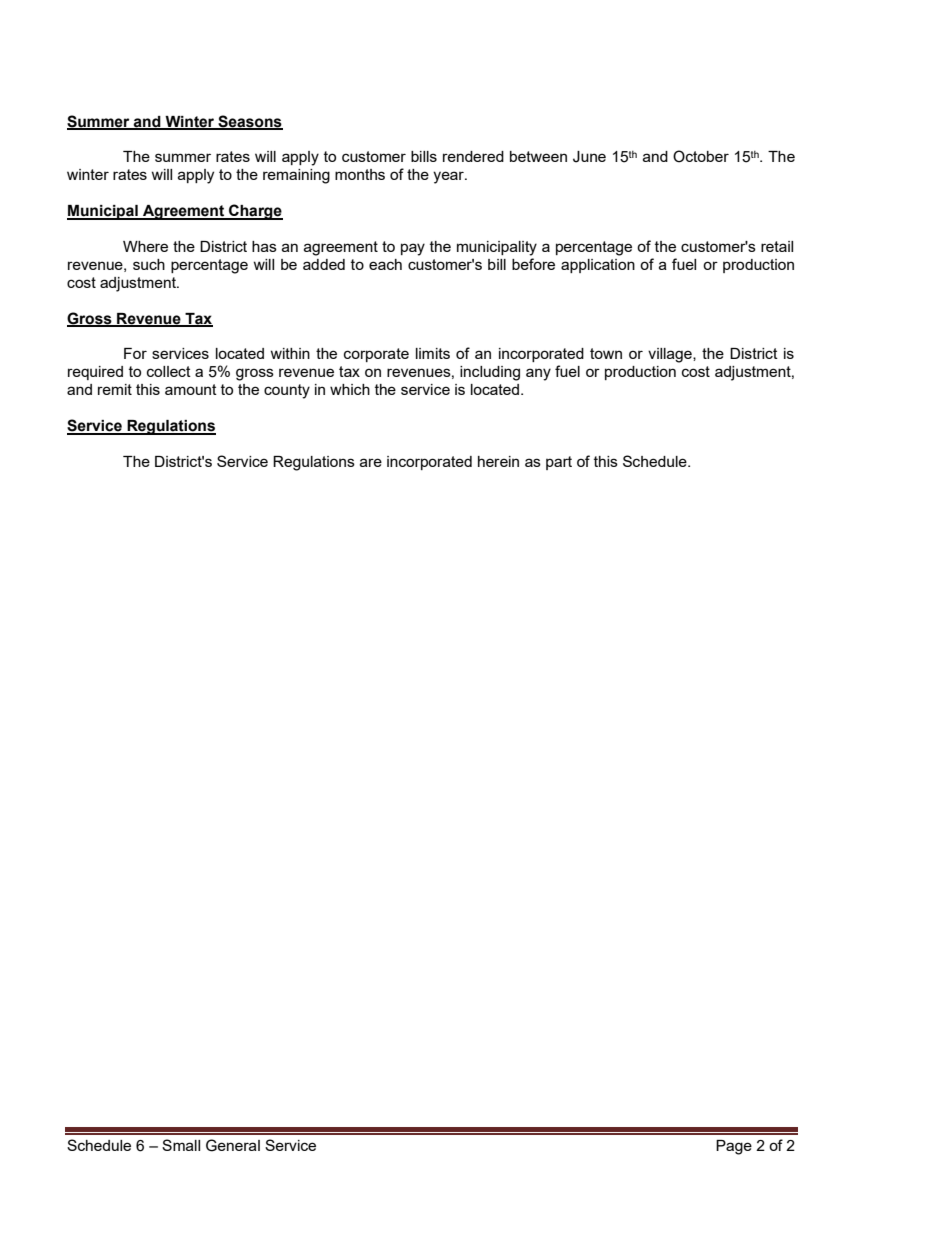 This screenshot has width=952, height=1233. Describe the element at coordinates (181, 1145) in the screenshot. I see `Small` at that location.
